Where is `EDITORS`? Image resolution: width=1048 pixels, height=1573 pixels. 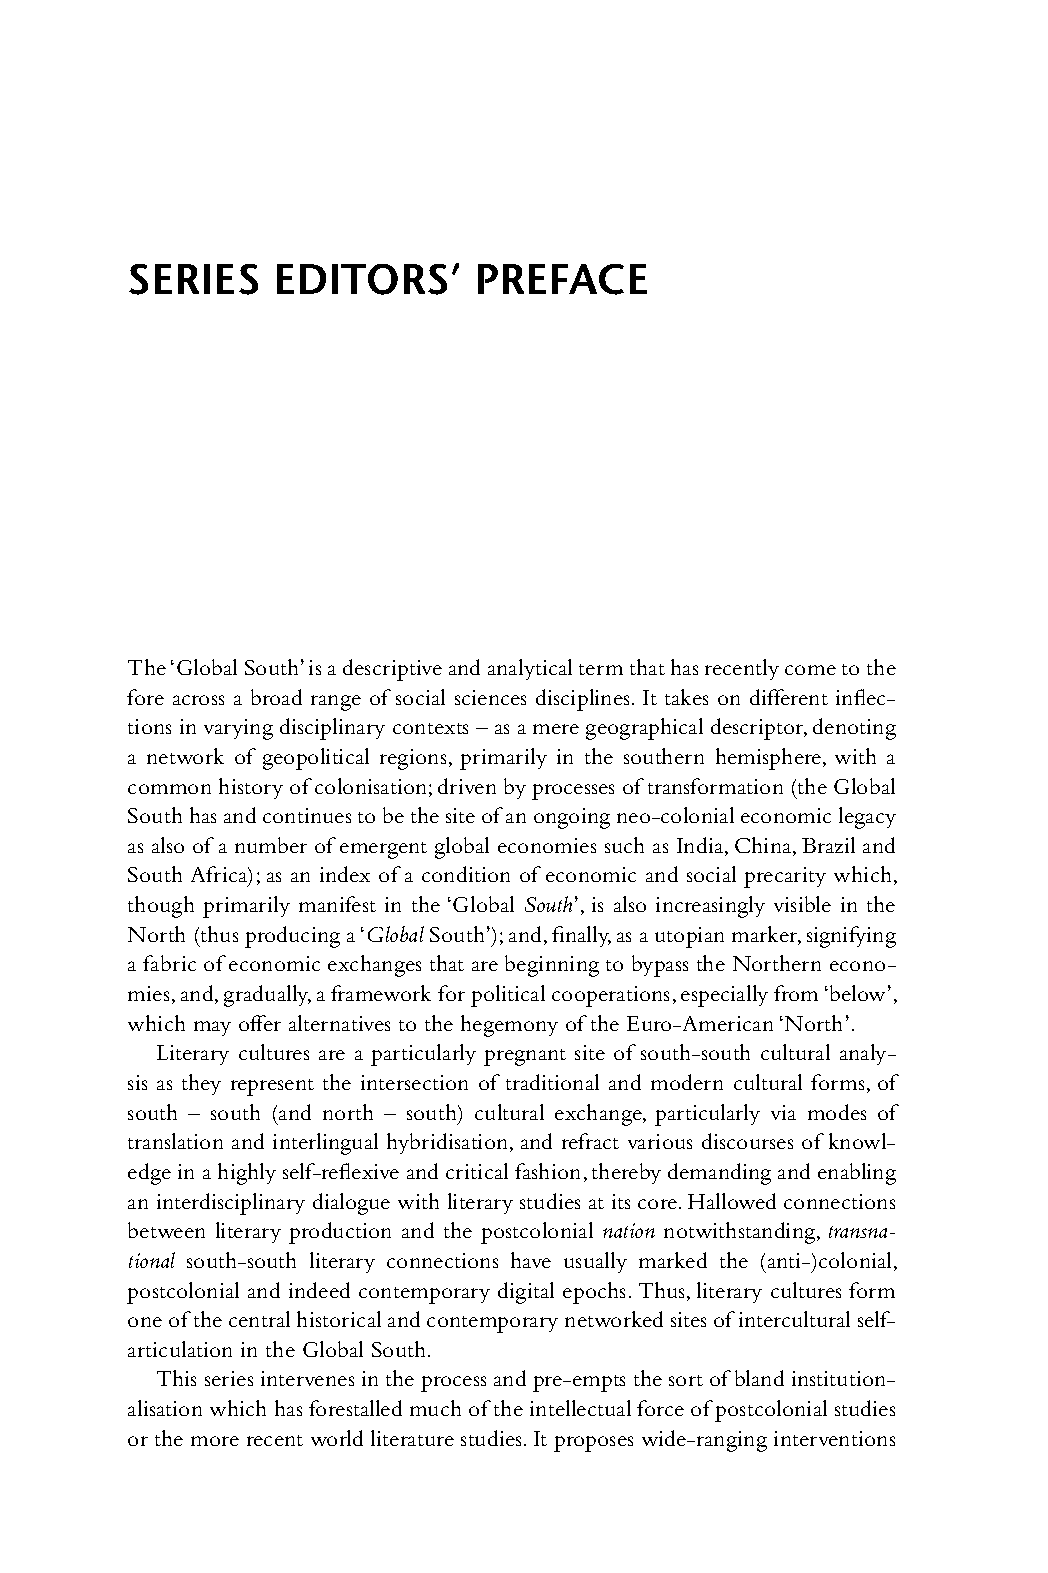
EDITORS is located at coordinates (362, 279).
